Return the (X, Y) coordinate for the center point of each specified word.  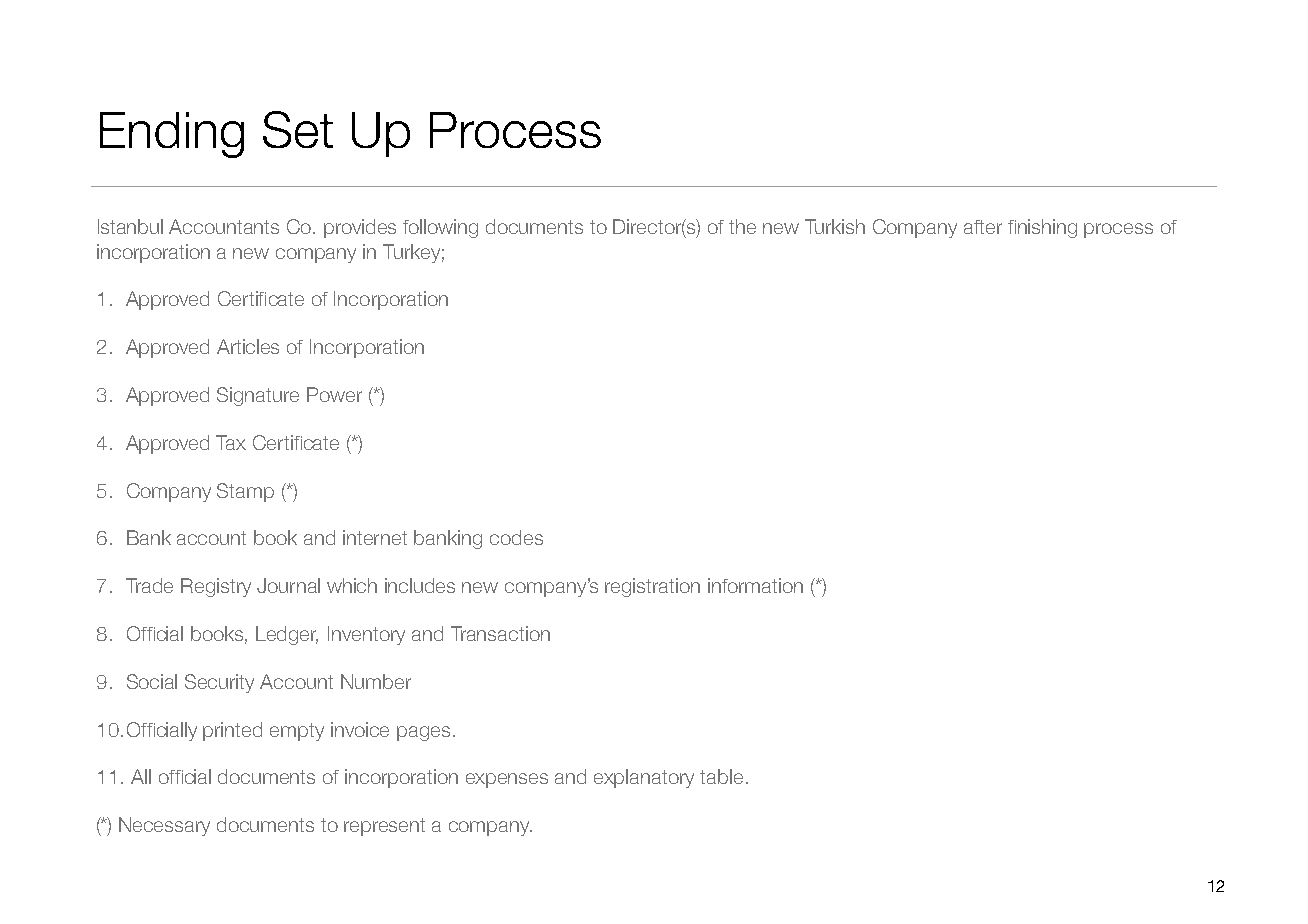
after (983, 227)
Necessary (164, 826)
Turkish (835, 226)
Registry (216, 587)
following (440, 228)
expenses (507, 780)
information (755, 585)
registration (652, 587)
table (721, 776)
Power (334, 394)
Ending (172, 135)
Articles (248, 346)
